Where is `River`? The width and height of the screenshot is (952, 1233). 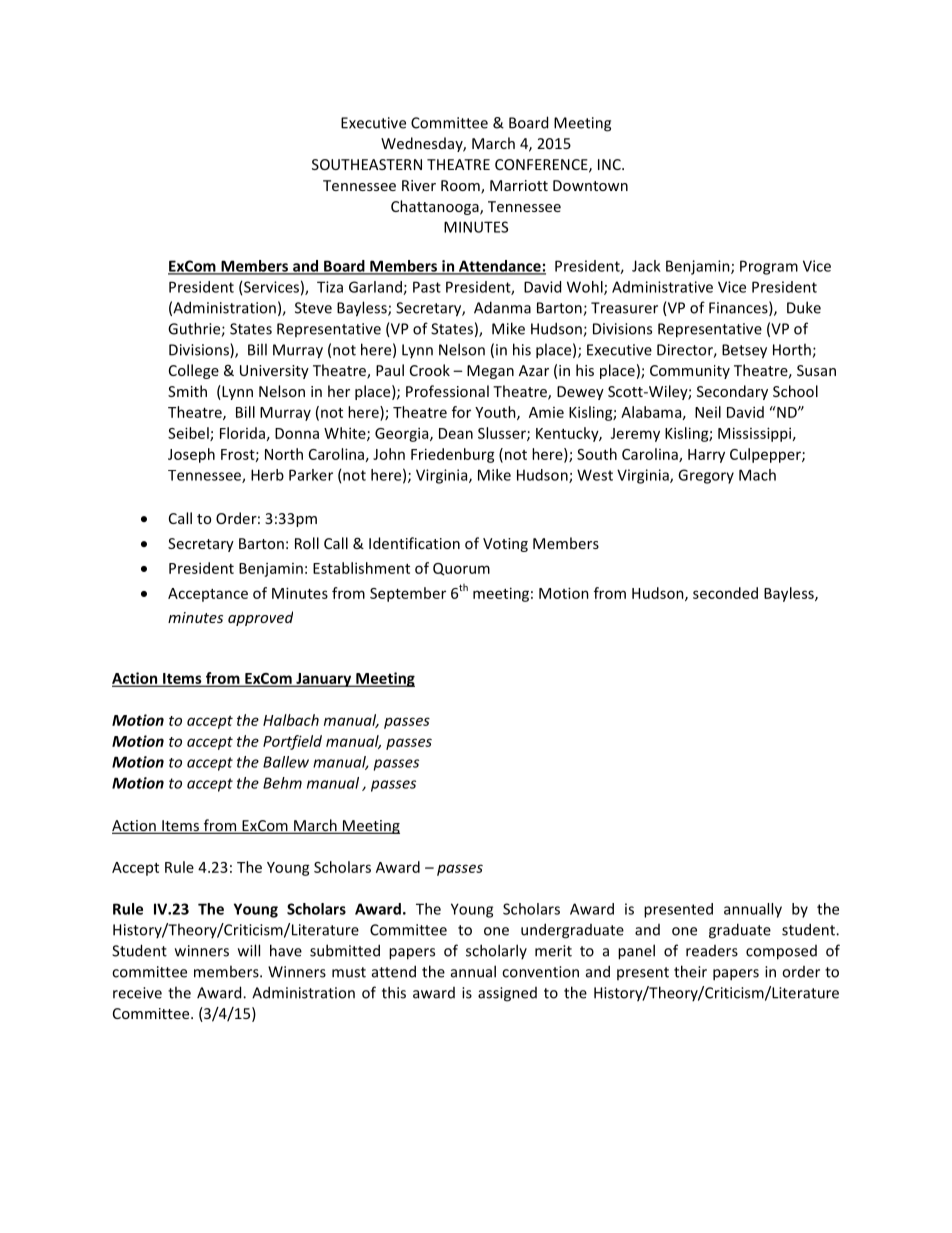
River is located at coordinates (419, 185).
